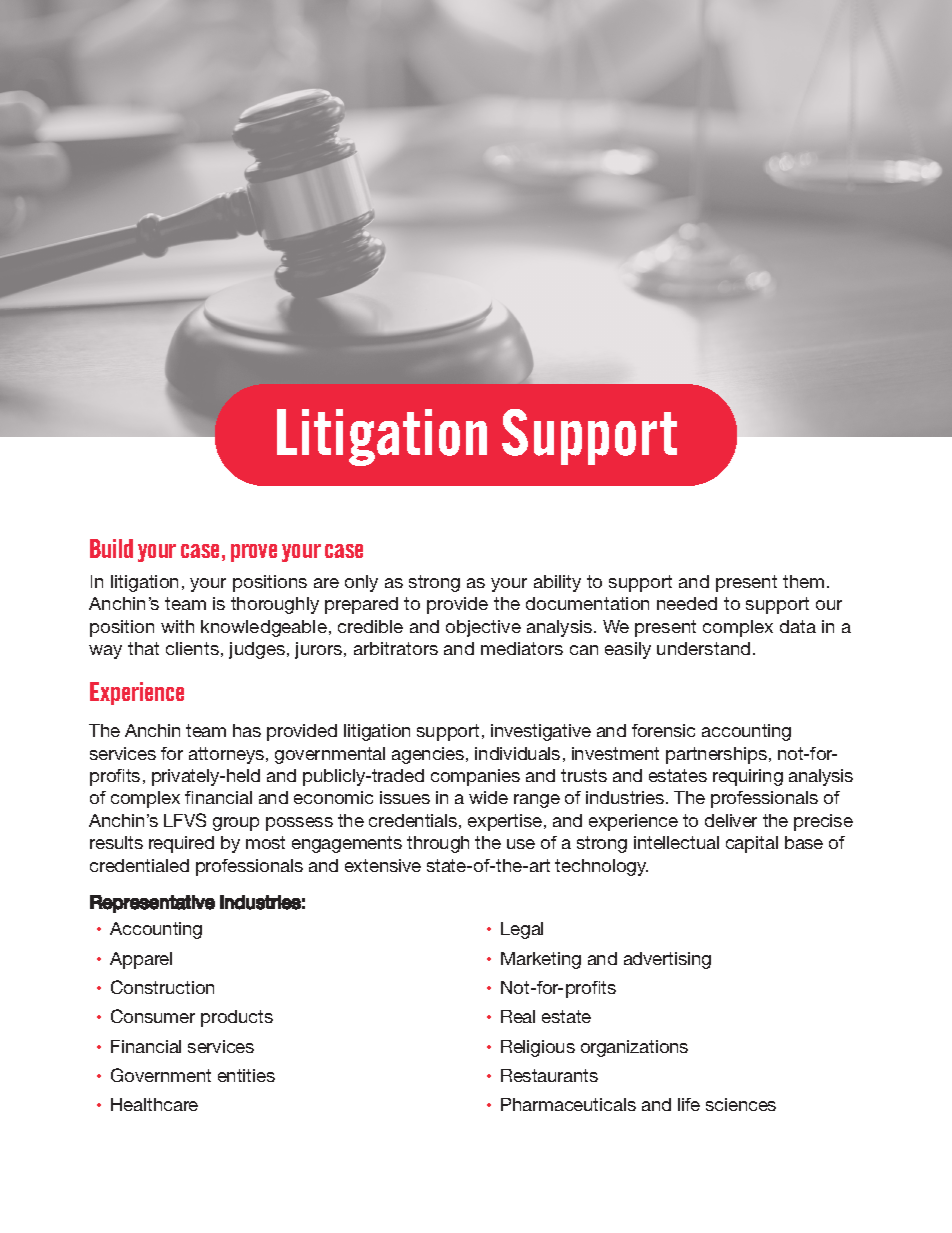  What do you see at coordinates (803, 581) in the screenshot?
I see `them` at bounding box center [803, 581].
